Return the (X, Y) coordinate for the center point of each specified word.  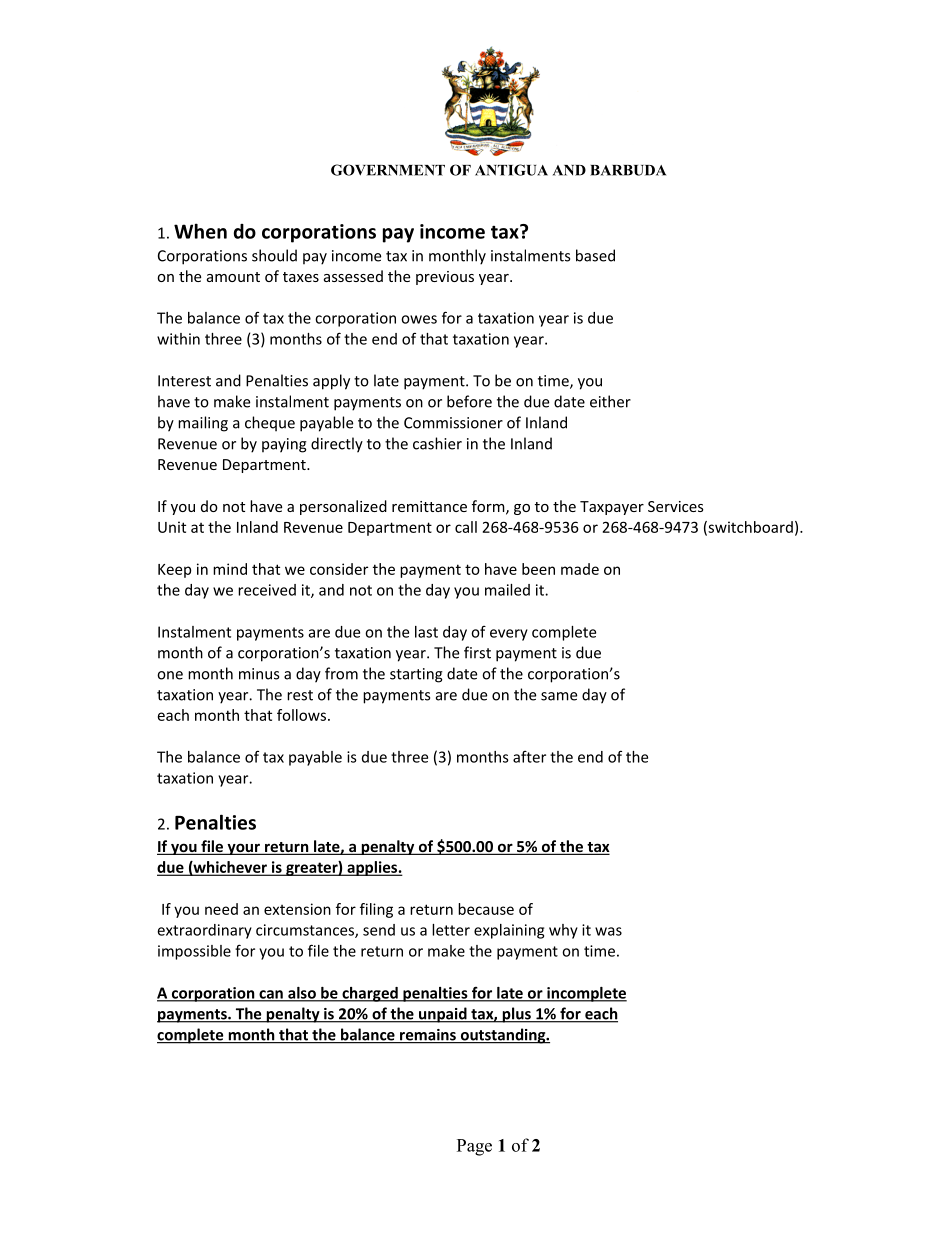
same (559, 696)
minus (259, 674)
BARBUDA (628, 170)
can (271, 995)
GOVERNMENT (388, 170)
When (200, 231)
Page (474, 1147)
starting (416, 675)
